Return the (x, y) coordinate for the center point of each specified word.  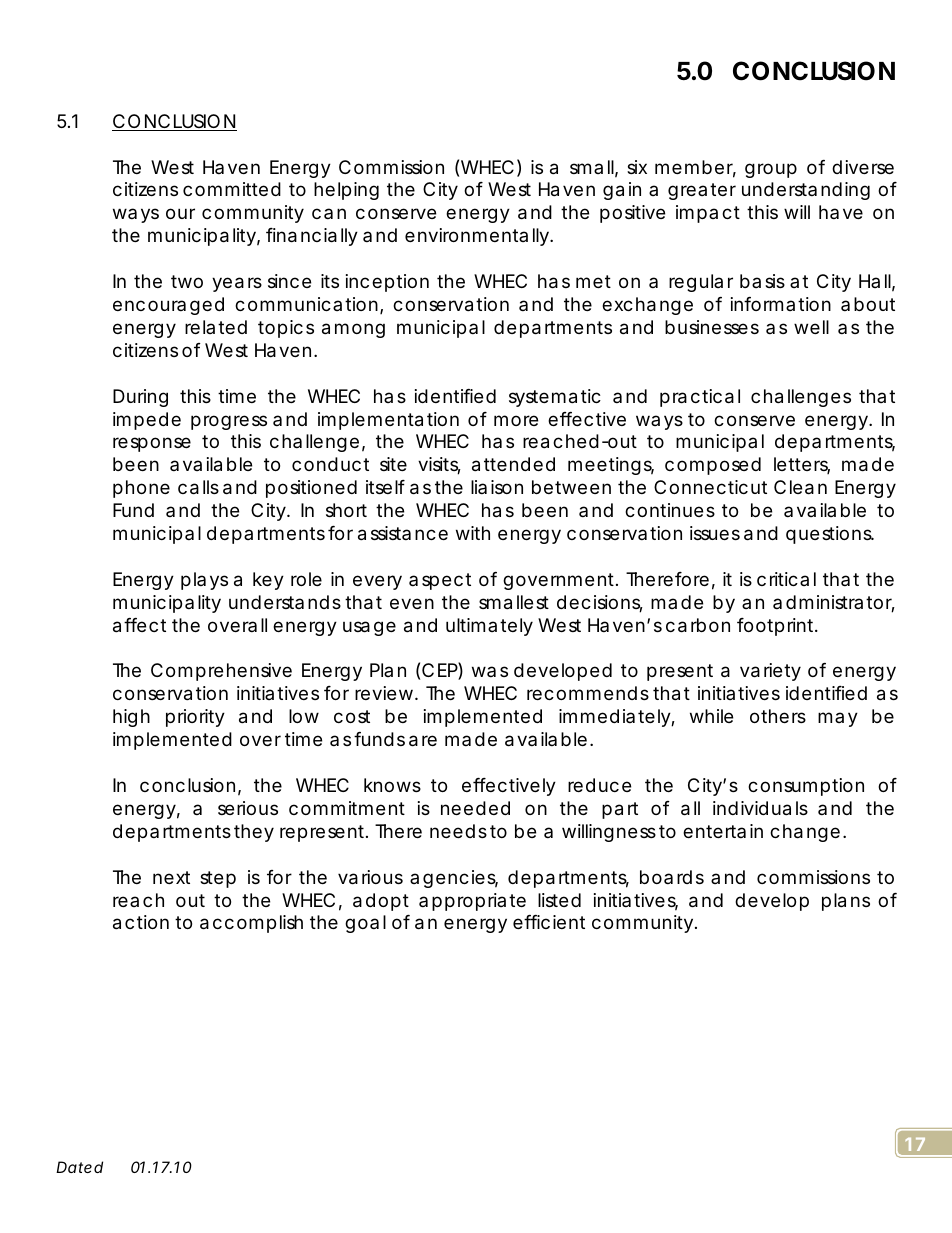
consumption (806, 787)
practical (700, 398)
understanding (806, 191)
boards (672, 877)
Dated (79, 1167)
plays (204, 581)
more (516, 420)
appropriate (472, 902)
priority (195, 718)
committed (232, 189)
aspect (440, 581)
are (423, 741)
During (140, 398)
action (141, 922)
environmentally (478, 237)
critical (786, 579)
